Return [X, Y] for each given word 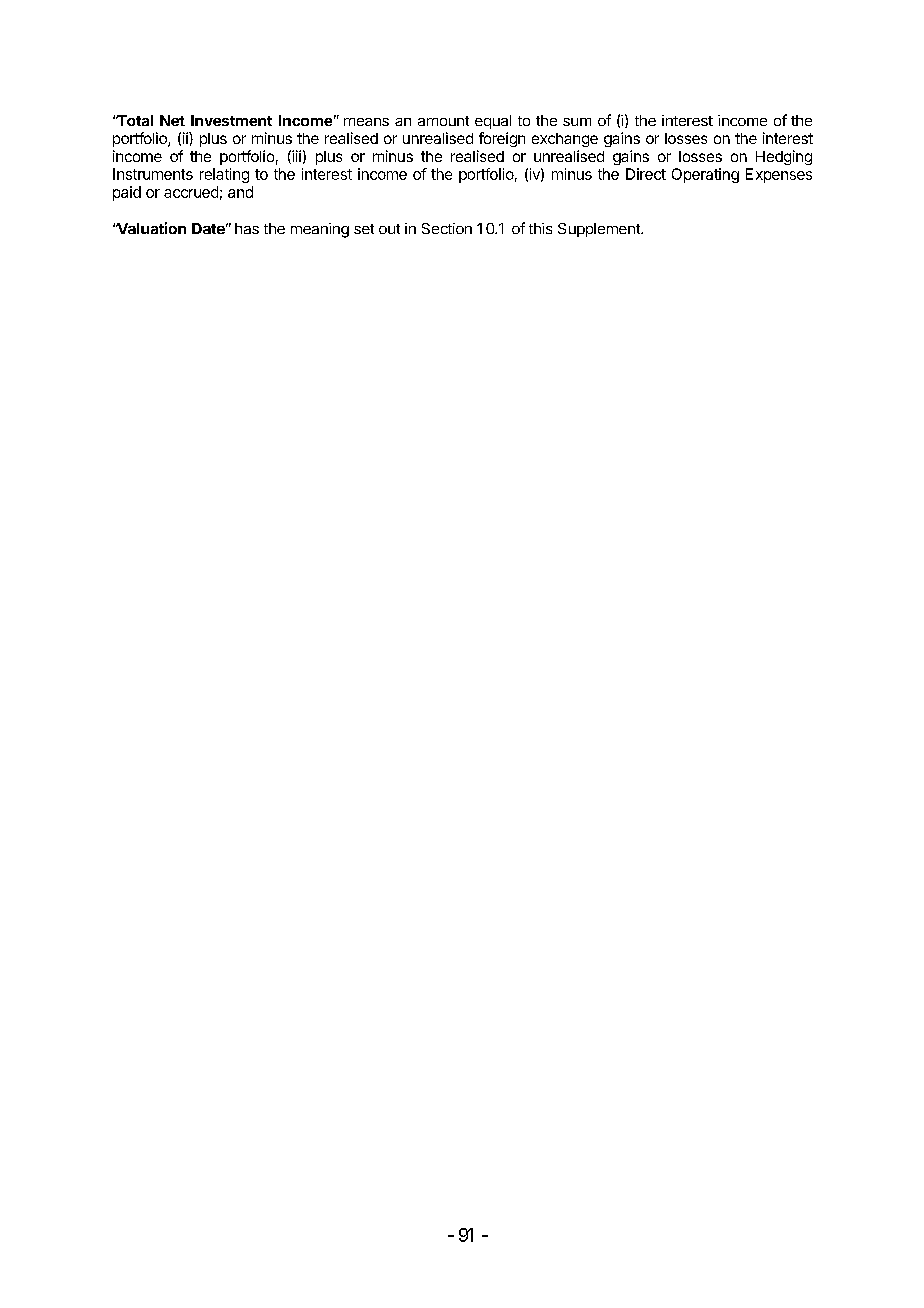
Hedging [784, 157]
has [247, 228]
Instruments [153, 174]
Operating [705, 175]
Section [447, 228]
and [240, 192]
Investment [231, 120]
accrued [191, 192]
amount [443, 121]
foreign [502, 139]
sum [577, 122]
